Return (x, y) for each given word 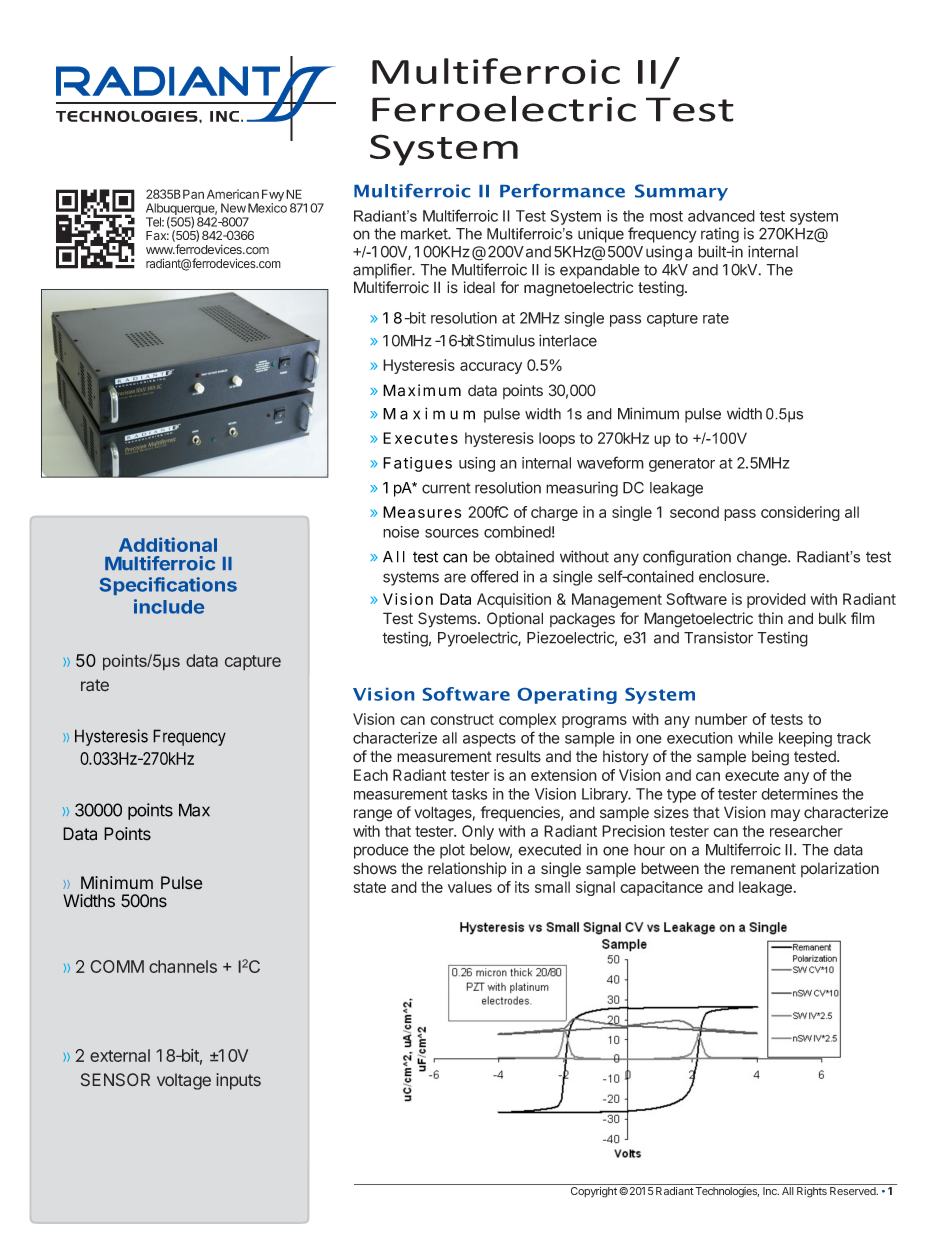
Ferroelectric (504, 108)
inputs (238, 1081)
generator (682, 465)
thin (770, 618)
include (169, 606)
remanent (763, 869)
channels (183, 966)
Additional (168, 544)
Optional (515, 619)
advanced (721, 216)
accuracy (491, 368)
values (470, 887)
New (233, 208)
